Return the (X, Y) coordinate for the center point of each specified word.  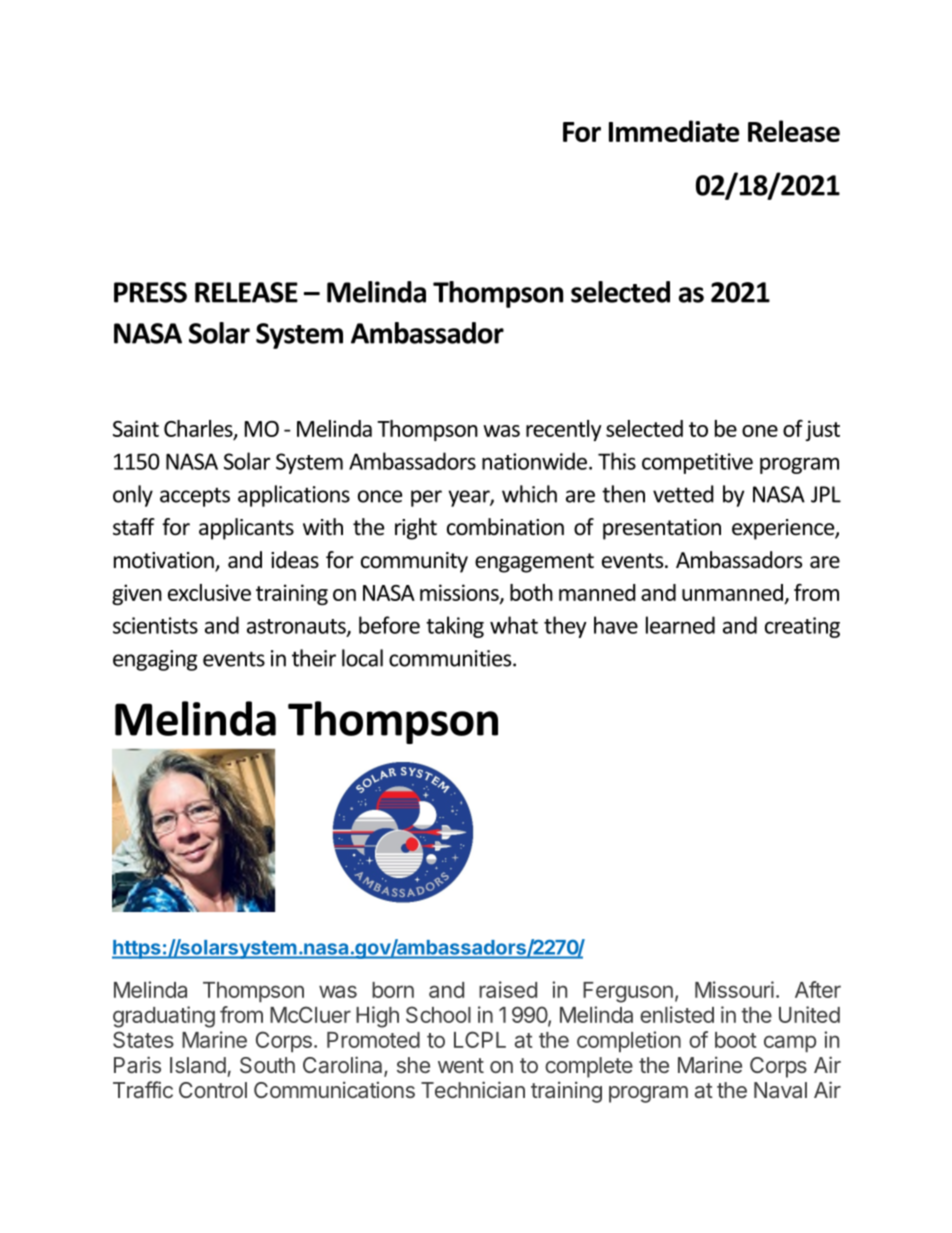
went (461, 1065)
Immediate (674, 131)
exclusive (209, 592)
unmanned (732, 592)
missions (460, 593)
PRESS (150, 292)
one (760, 431)
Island (198, 1065)
